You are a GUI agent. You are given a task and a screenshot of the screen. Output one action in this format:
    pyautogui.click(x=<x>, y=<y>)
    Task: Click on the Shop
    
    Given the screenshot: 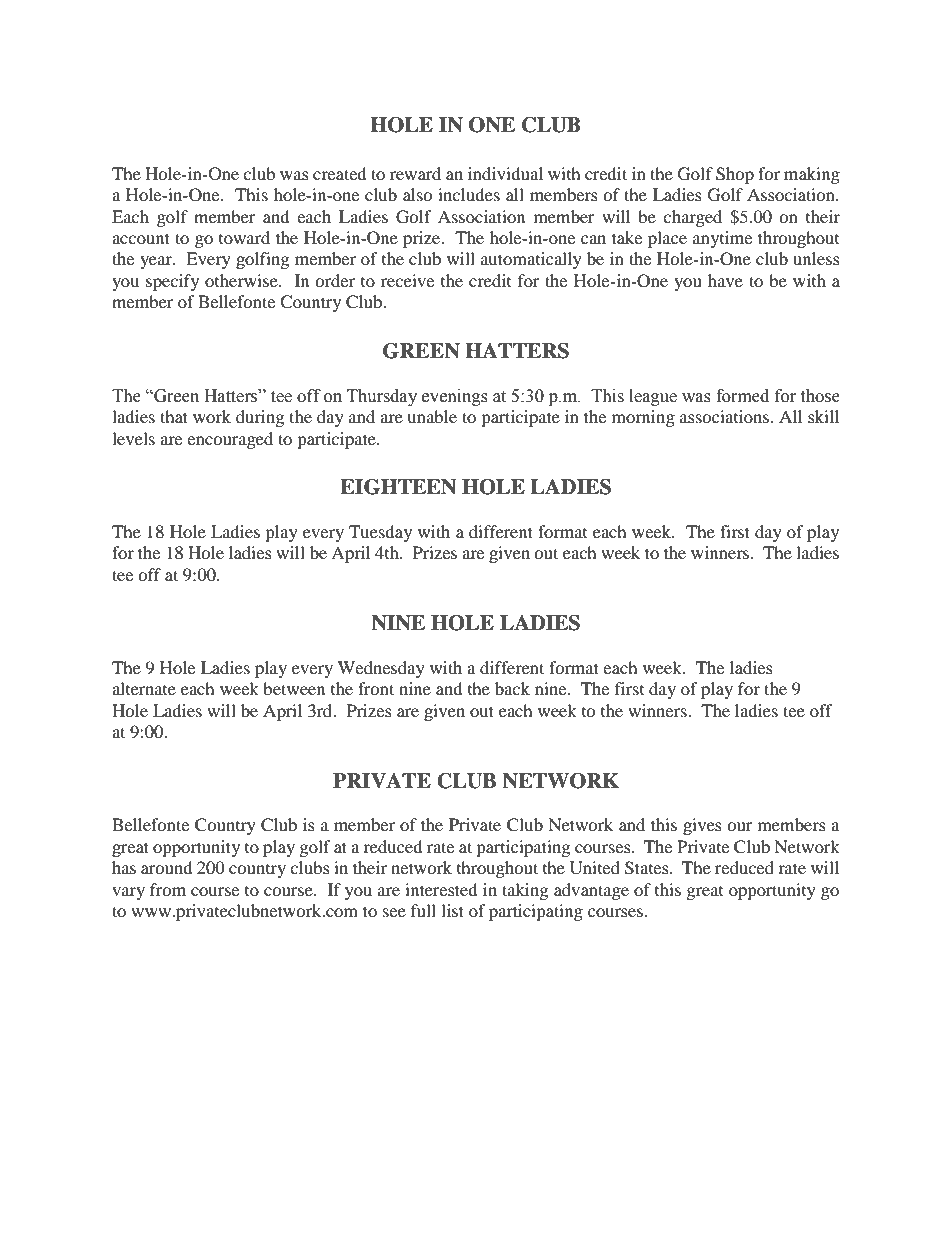 What is the action you would take?
    pyautogui.click(x=735, y=175)
